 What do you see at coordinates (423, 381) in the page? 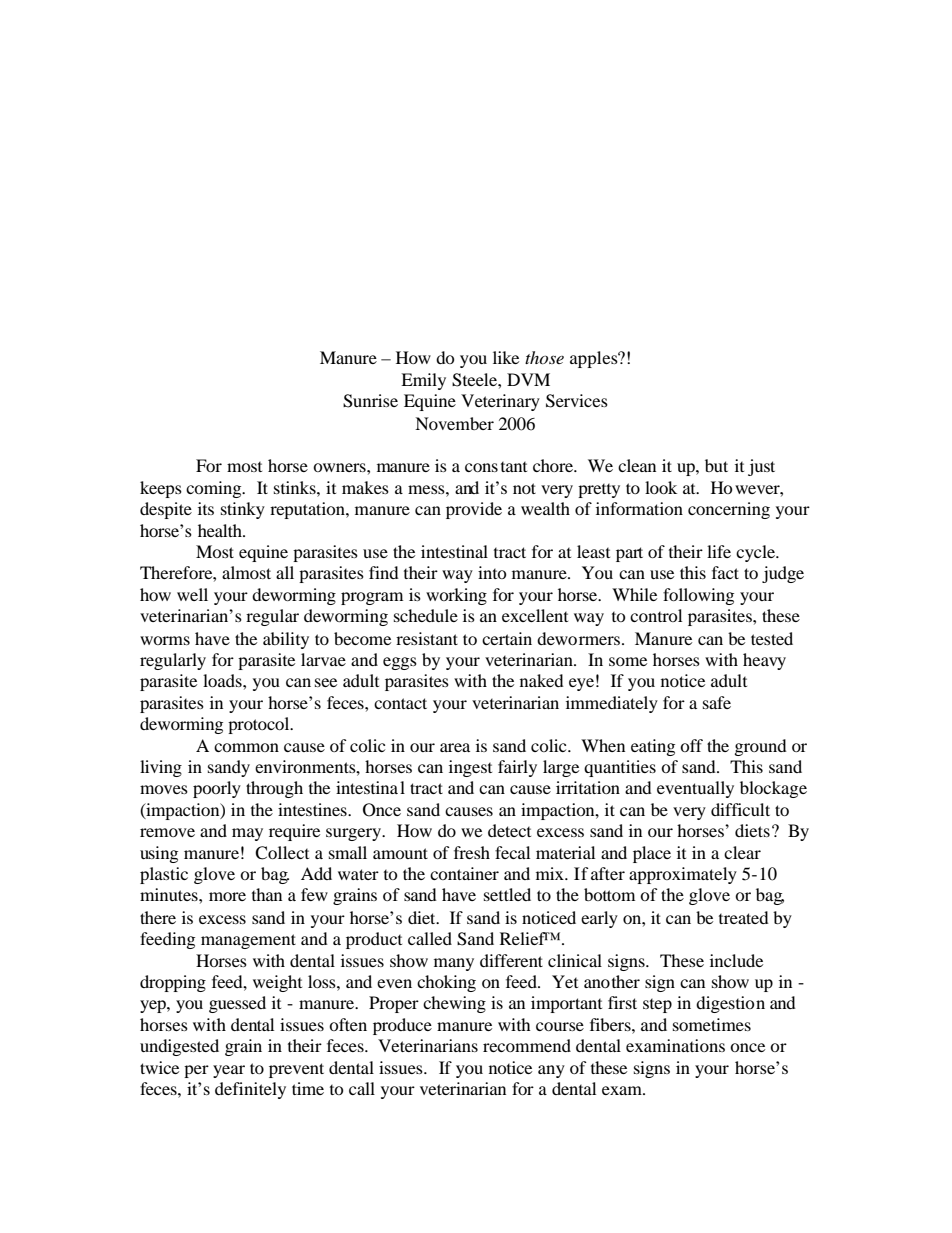
I see `Emily` at bounding box center [423, 381].
